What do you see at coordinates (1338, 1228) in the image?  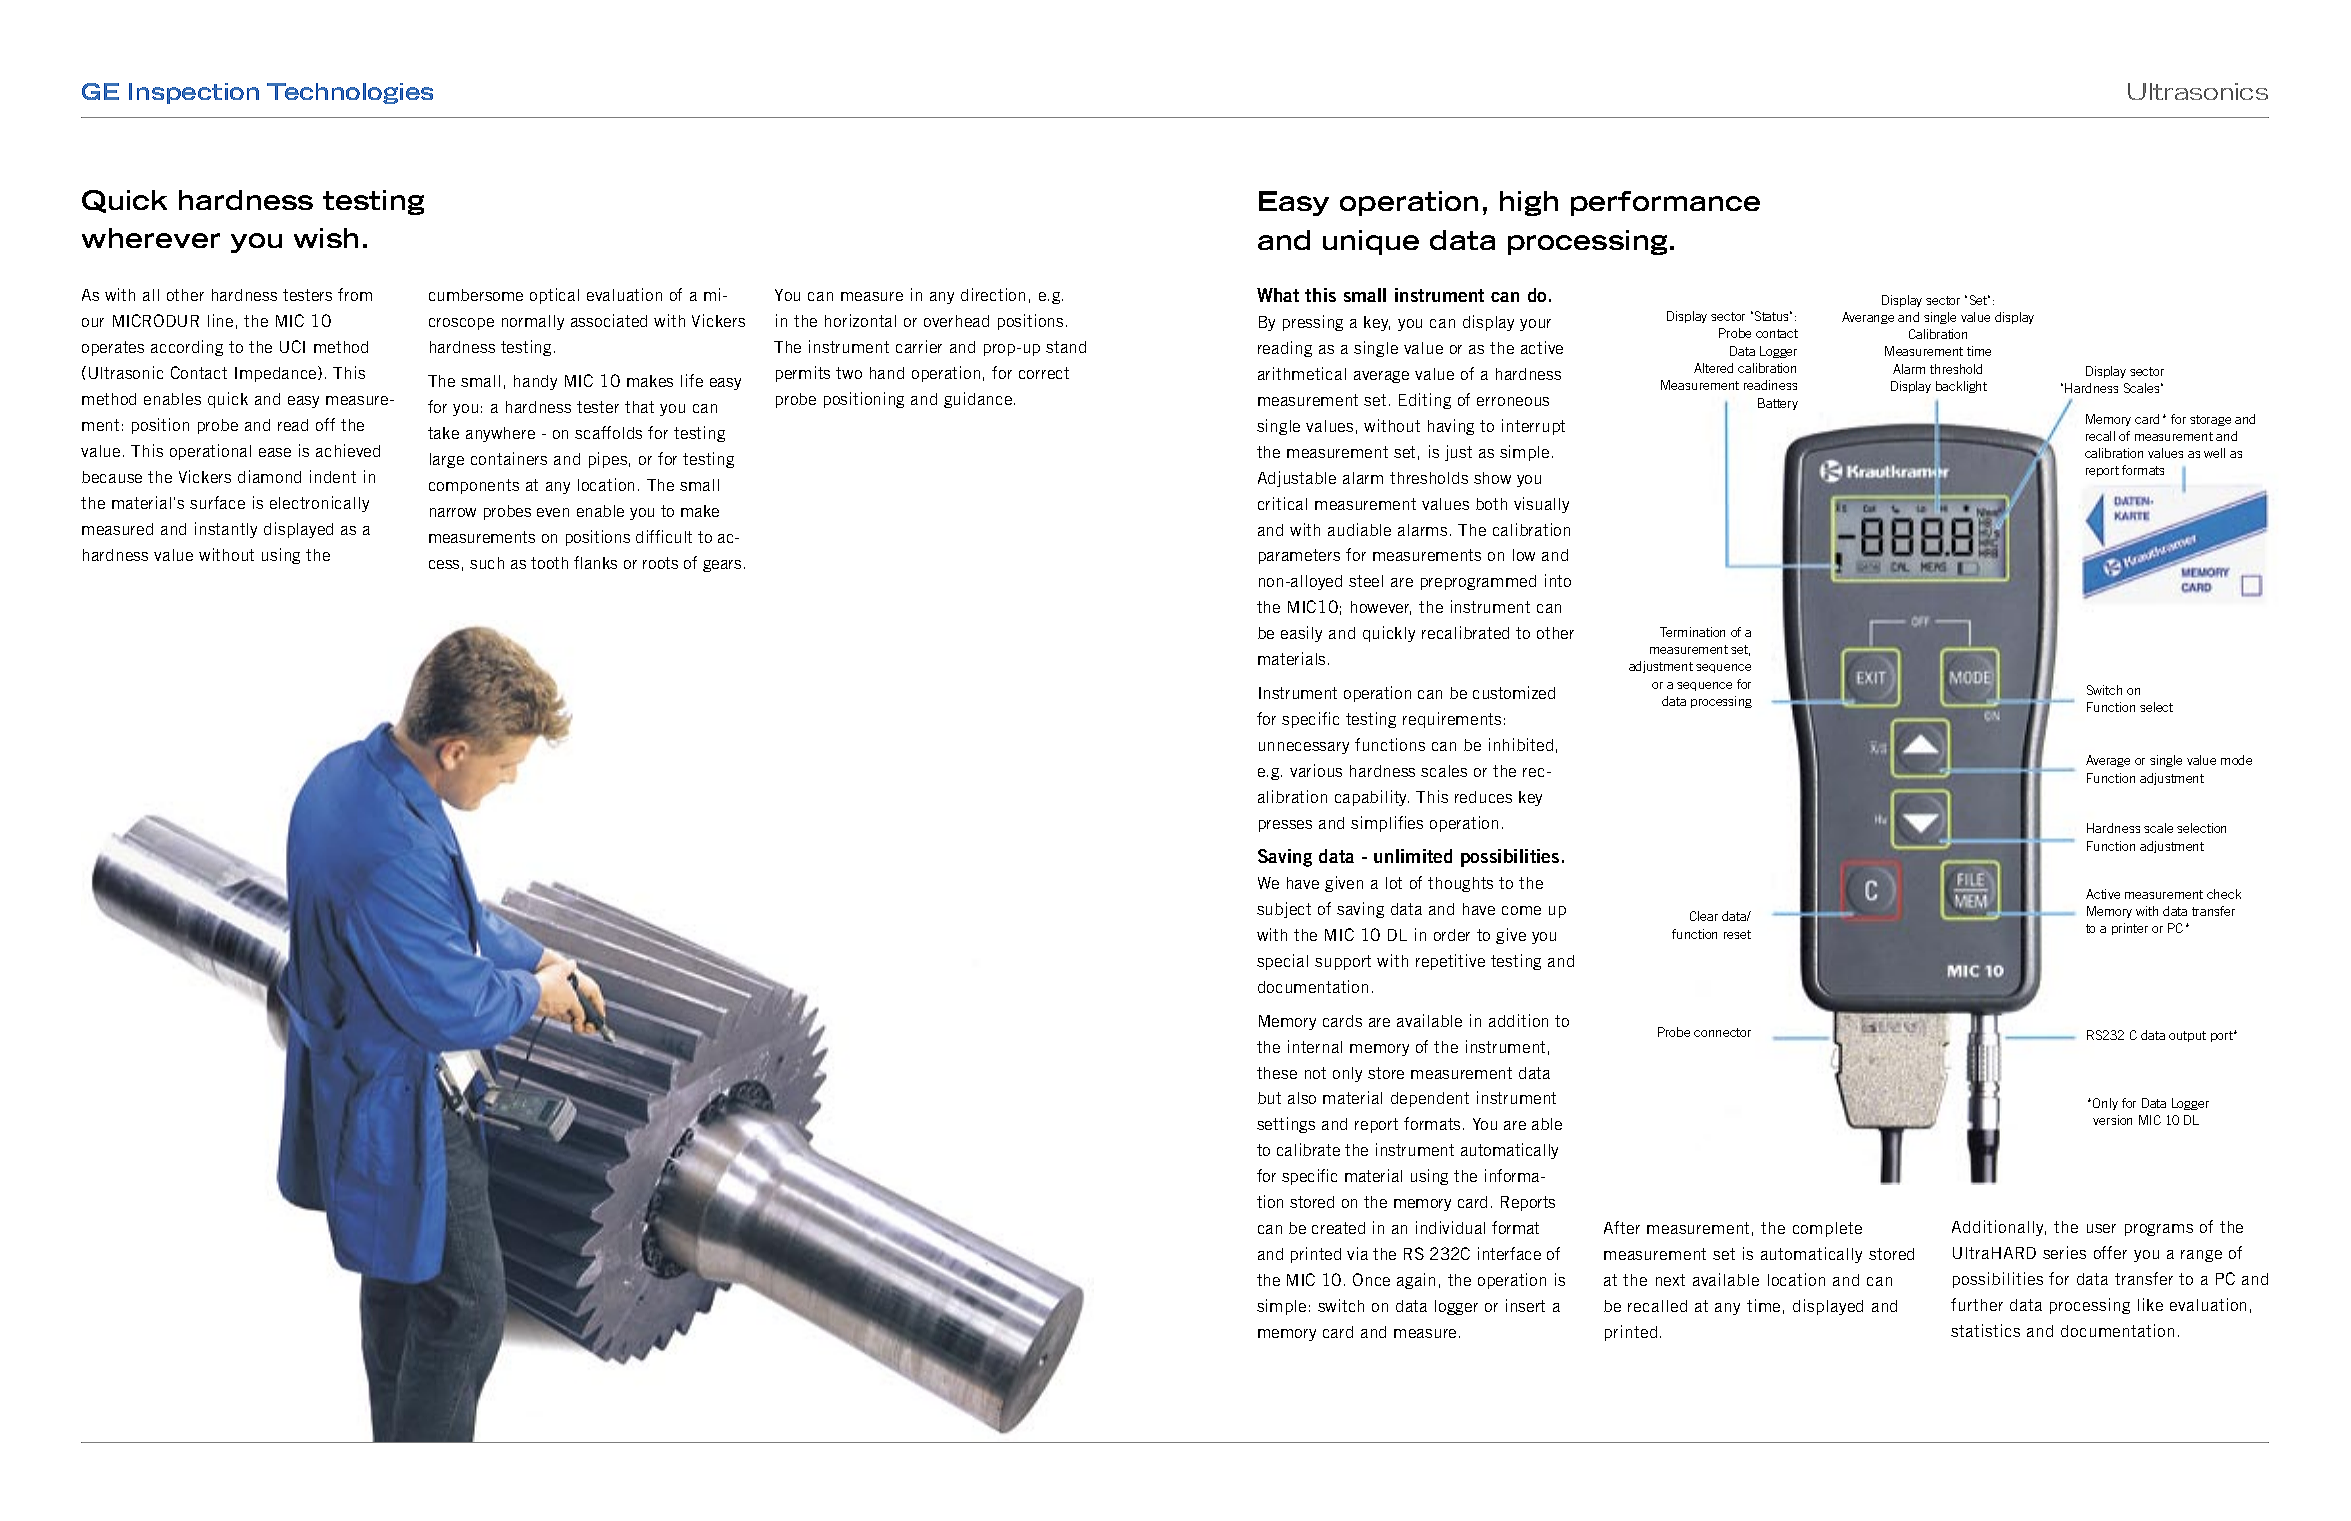 I see `created` at bounding box center [1338, 1228].
